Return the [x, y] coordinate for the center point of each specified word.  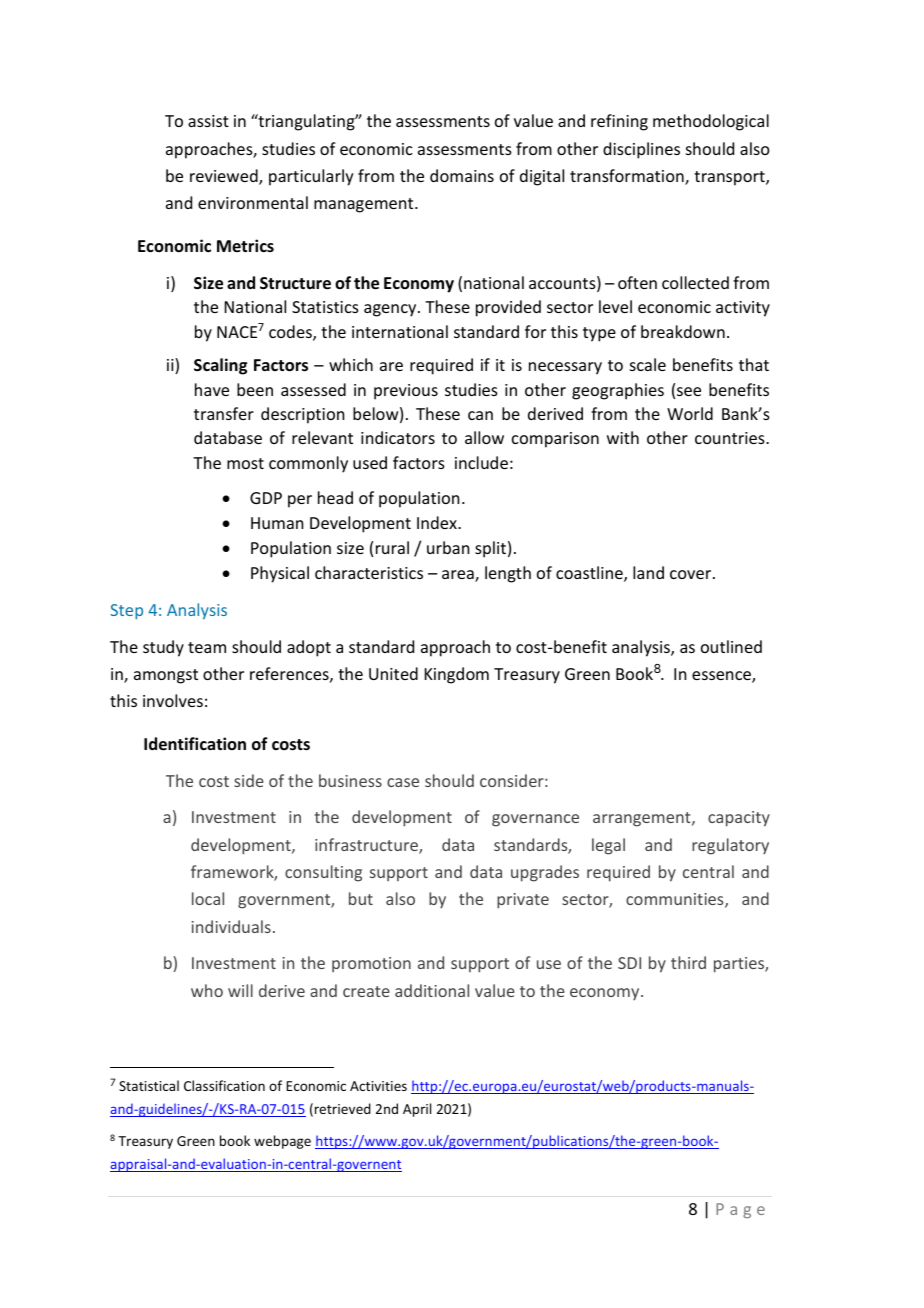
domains [462, 175]
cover [690, 574]
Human [277, 523]
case [403, 782]
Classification [224, 1085]
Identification [195, 744]
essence [722, 677]
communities [676, 900]
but [361, 898]
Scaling [220, 366]
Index [438, 522]
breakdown [683, 331]
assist [208, 121]
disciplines [641, 150]
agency [391, 310]
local [208, 898]
